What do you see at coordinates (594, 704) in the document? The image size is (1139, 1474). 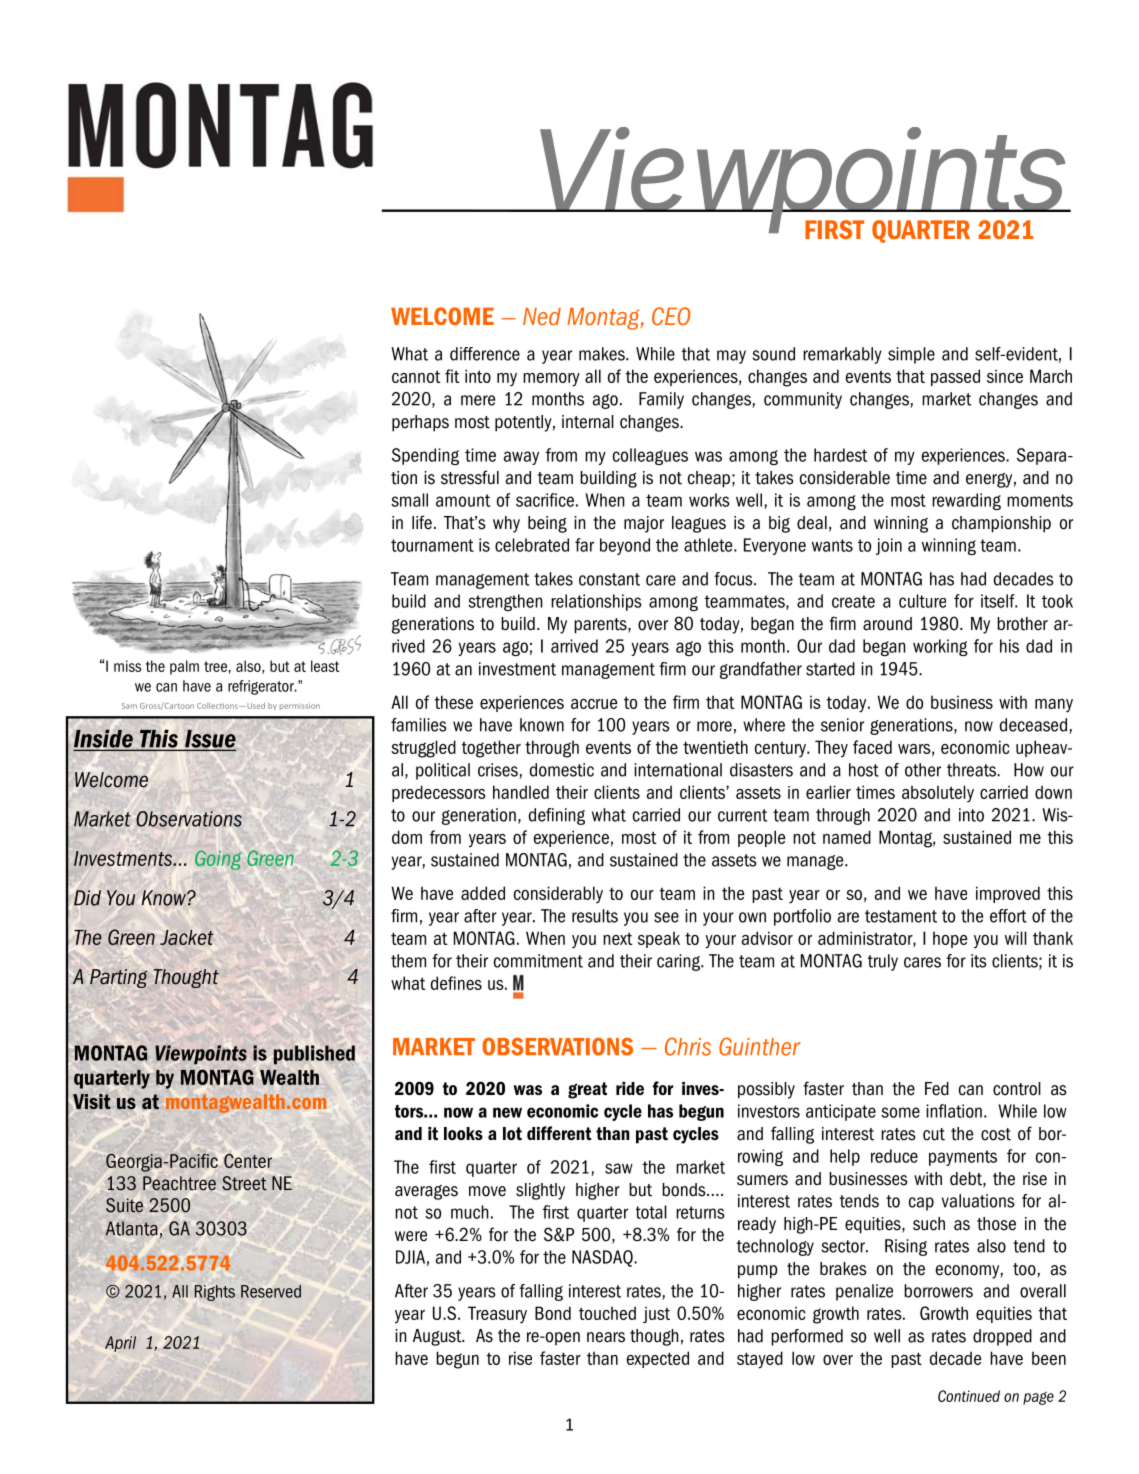 I see `accrue` at bounding box center [594, 704].
